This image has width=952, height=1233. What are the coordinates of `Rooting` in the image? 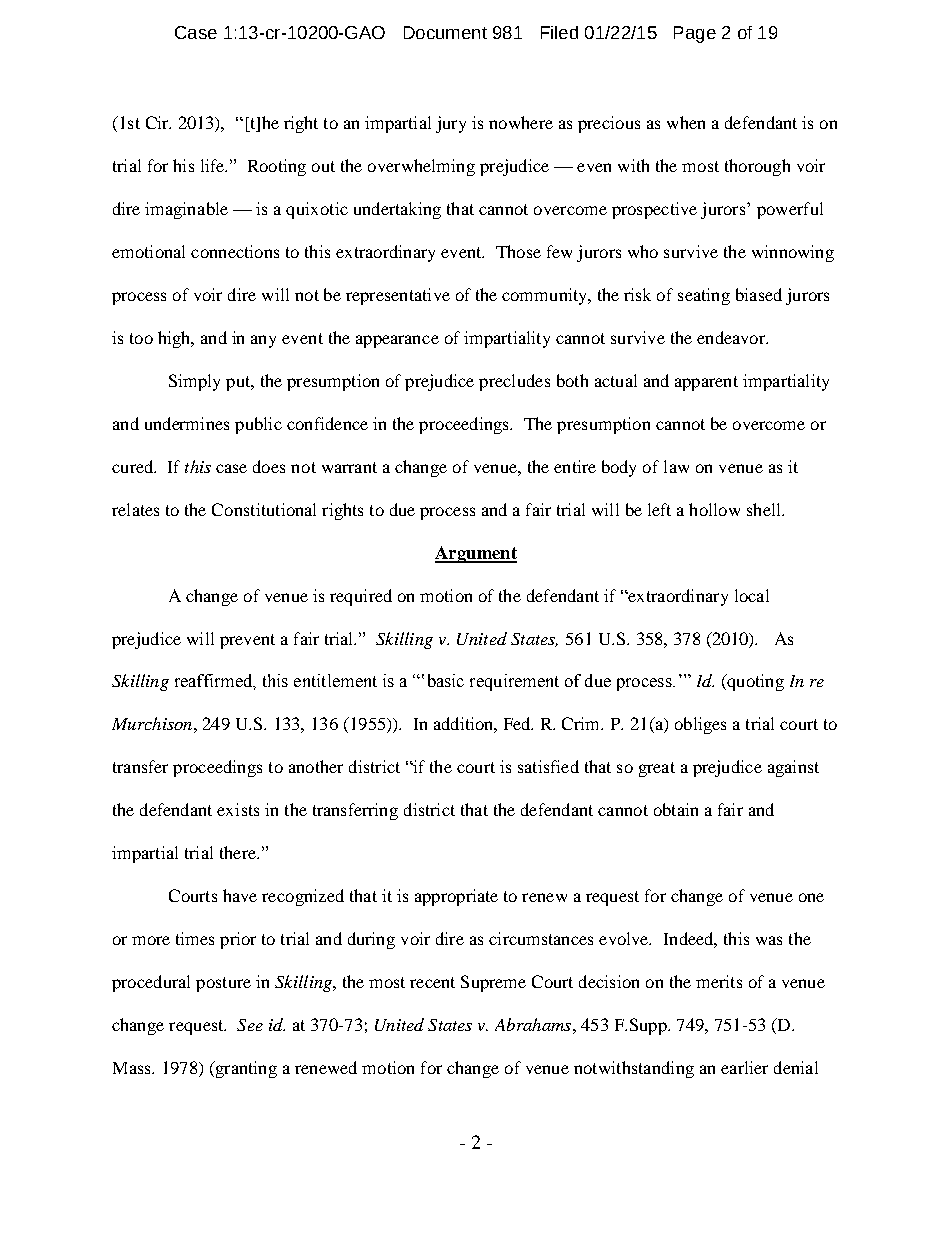 It's located at (277, 167).
